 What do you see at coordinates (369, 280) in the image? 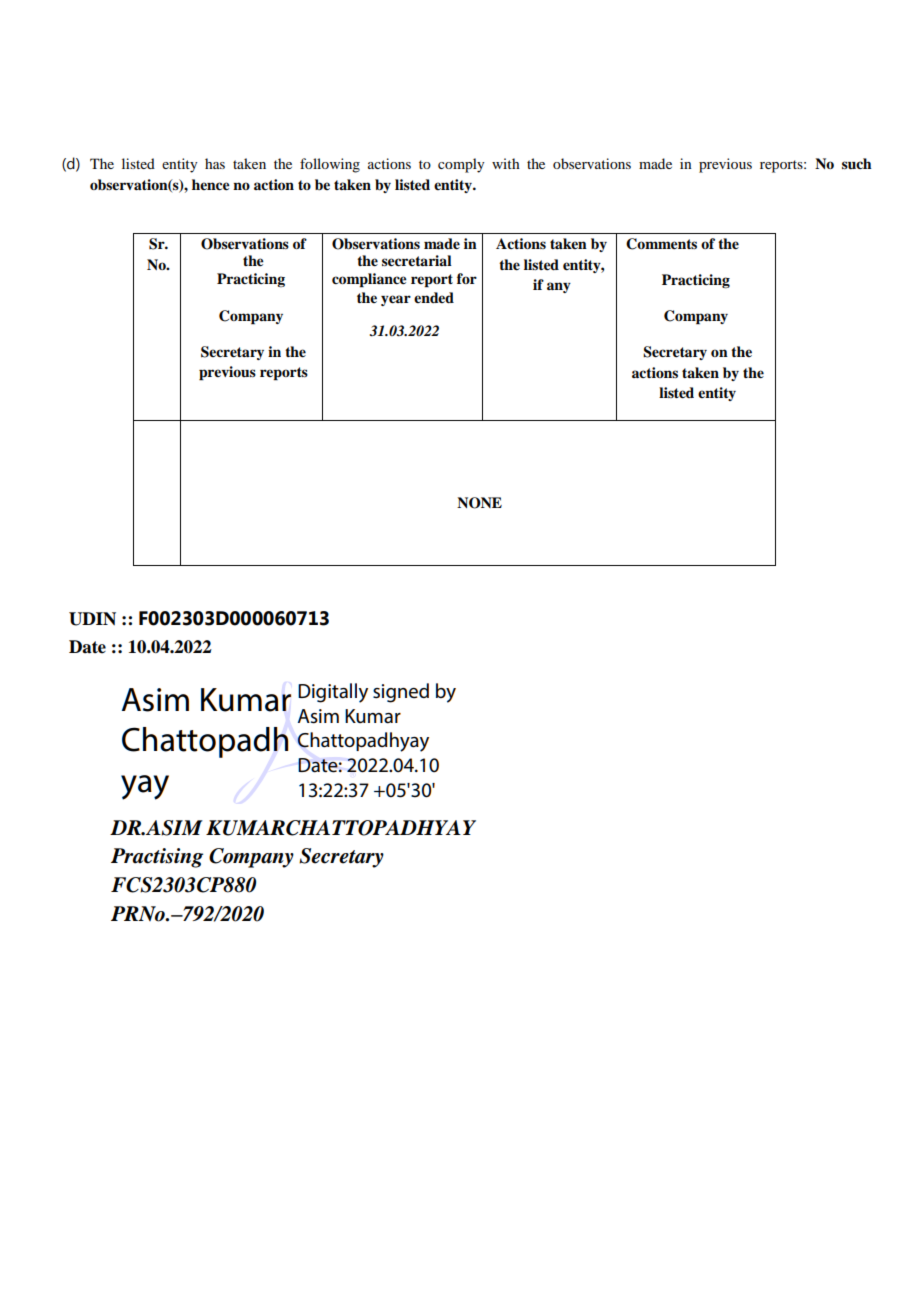
I see `compliance` at bounding box center [369, 280].
